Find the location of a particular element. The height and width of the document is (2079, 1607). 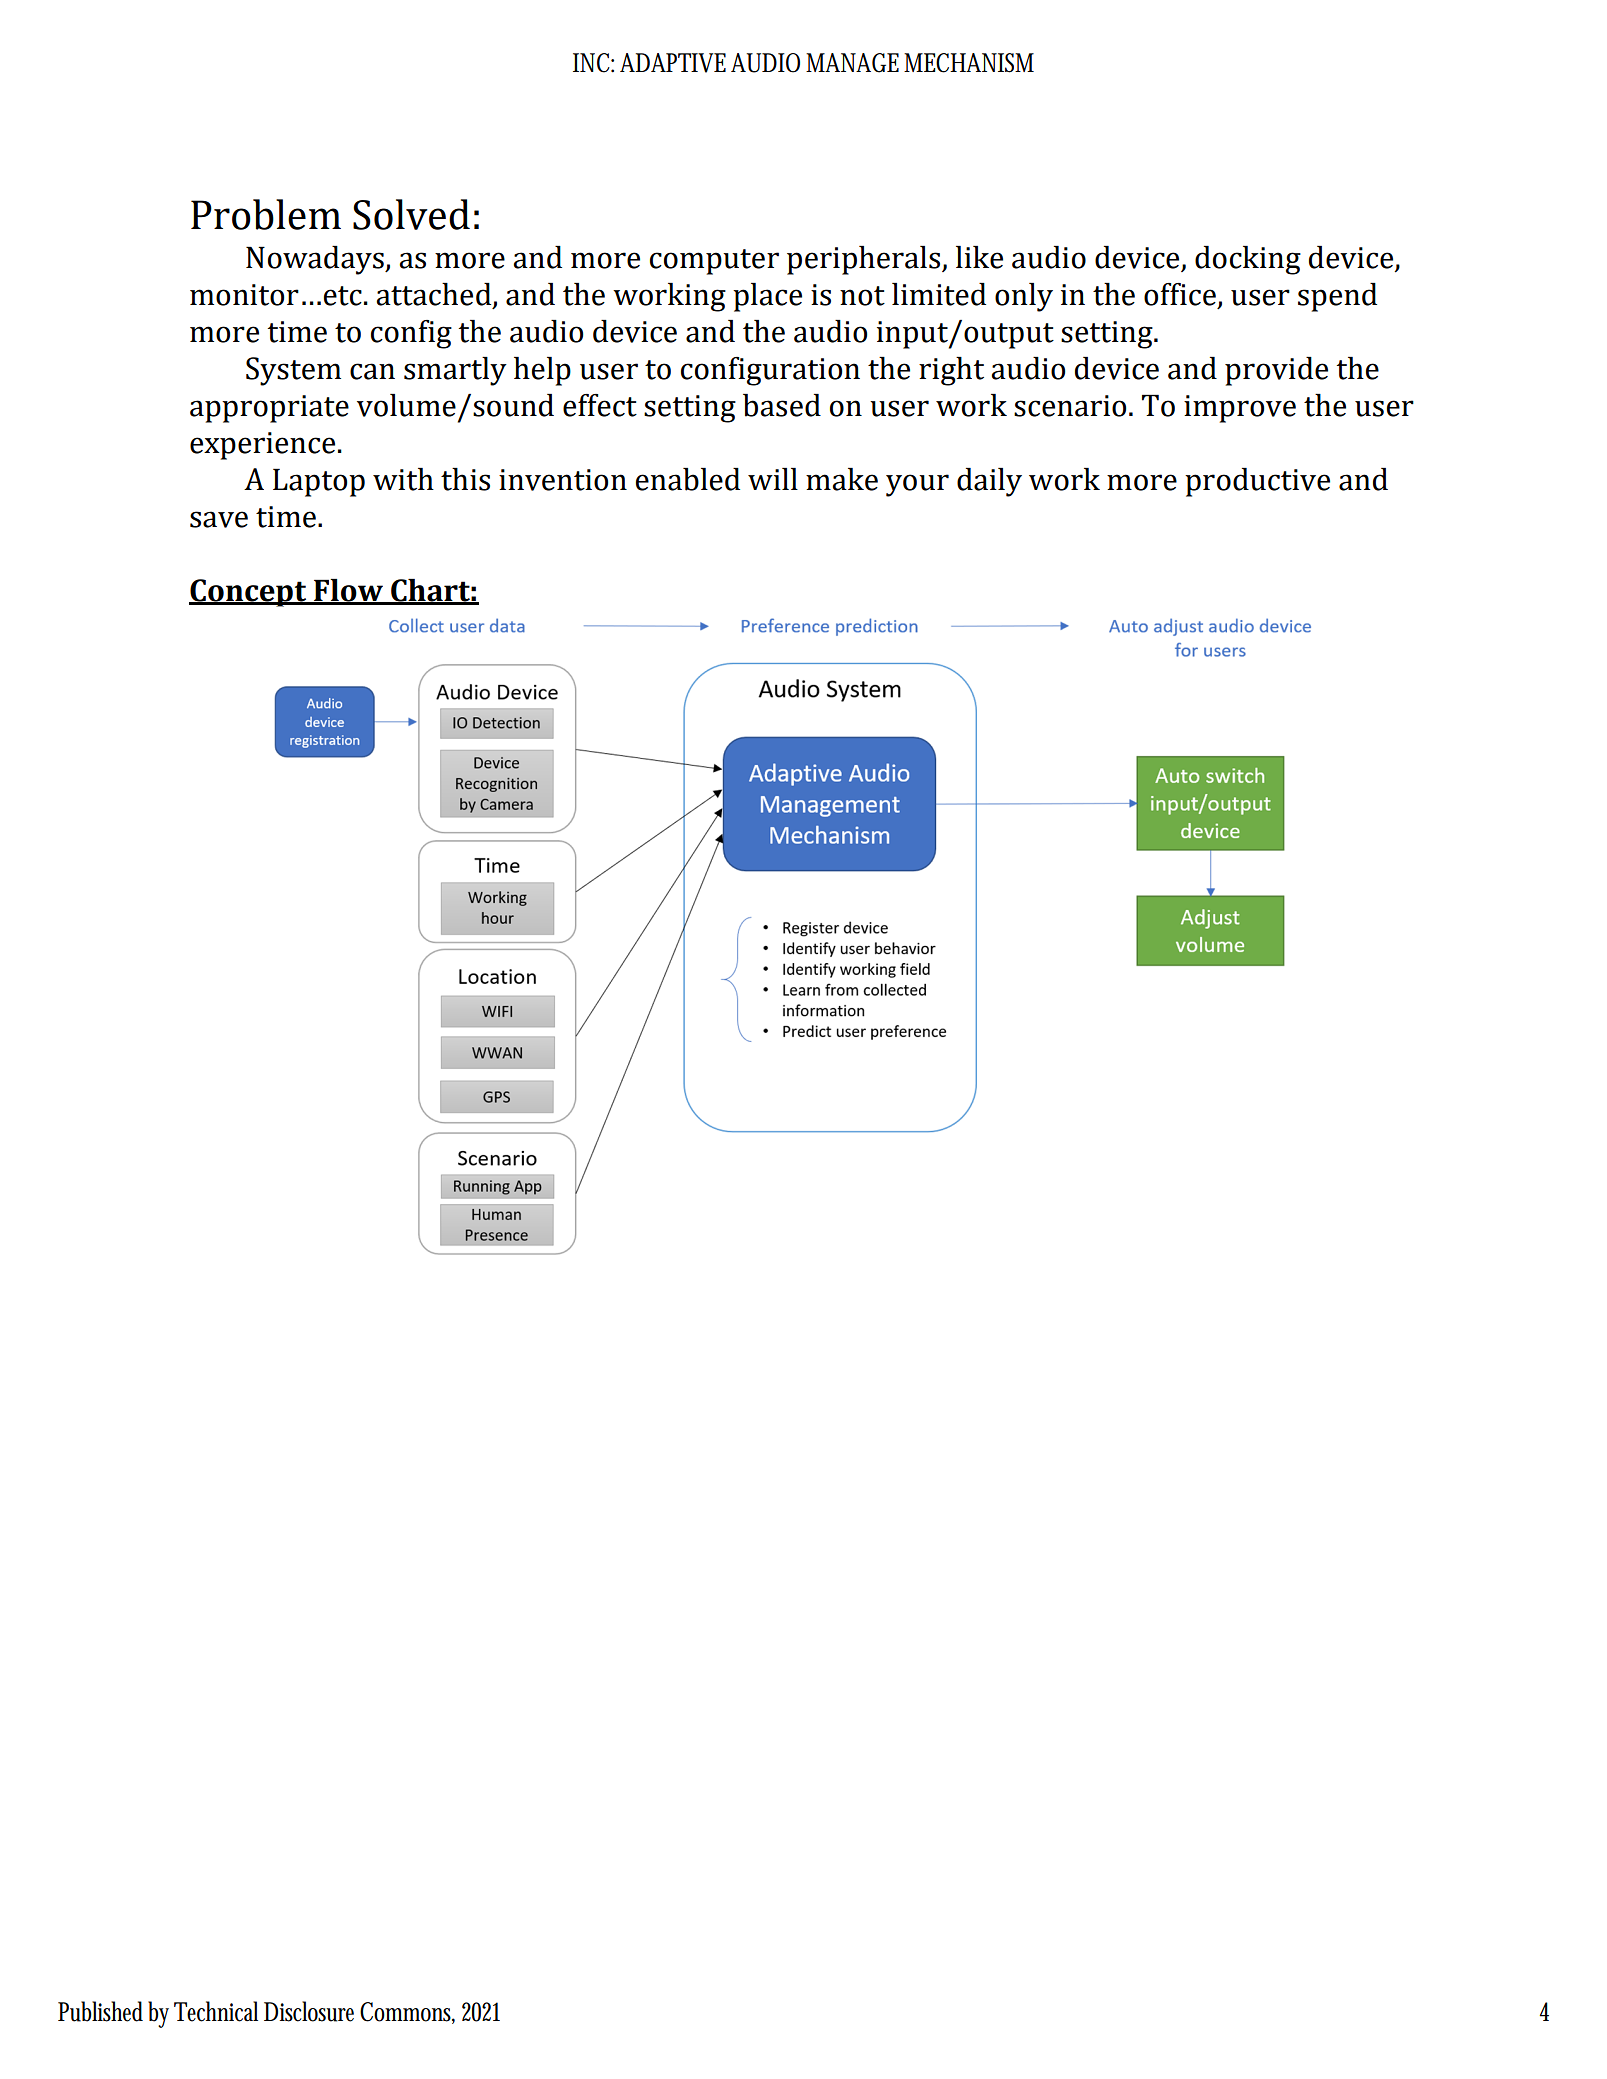

enabled is located at coordinates (688, 479).
